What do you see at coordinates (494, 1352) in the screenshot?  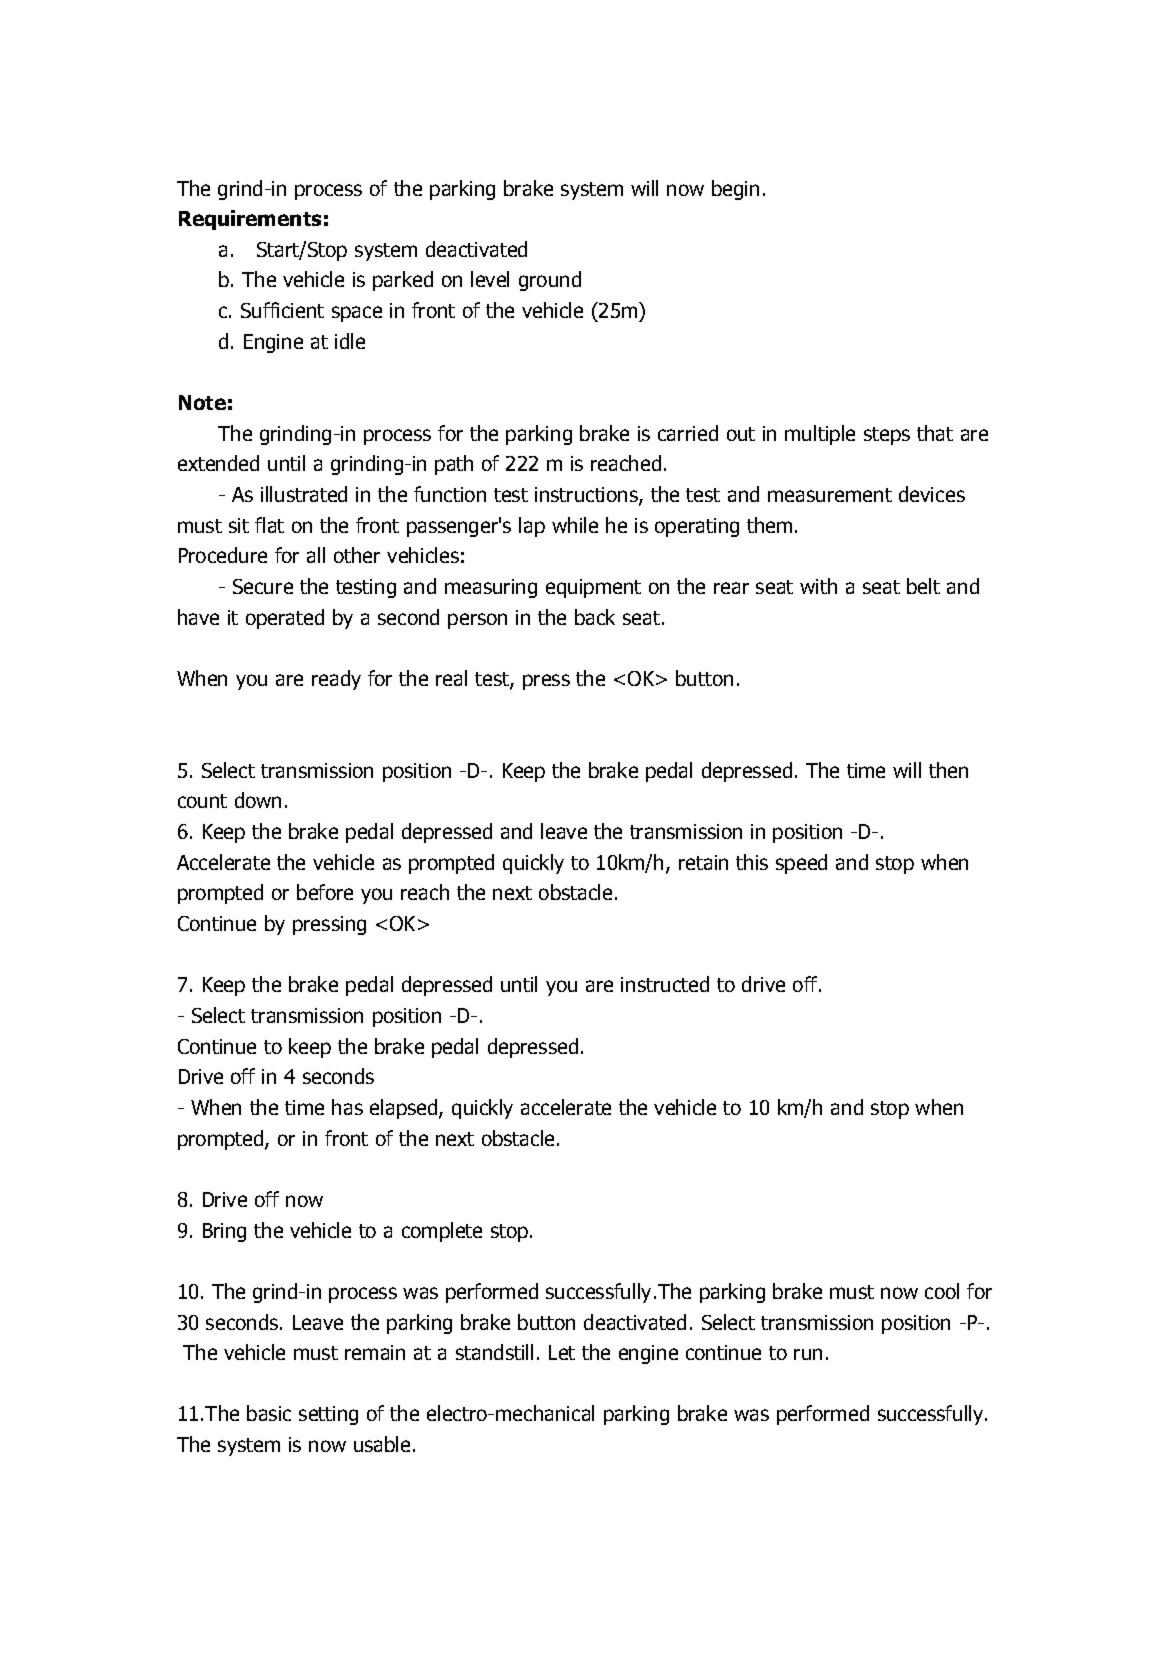 I see `standstill` at bounding box center [494, 1352].
